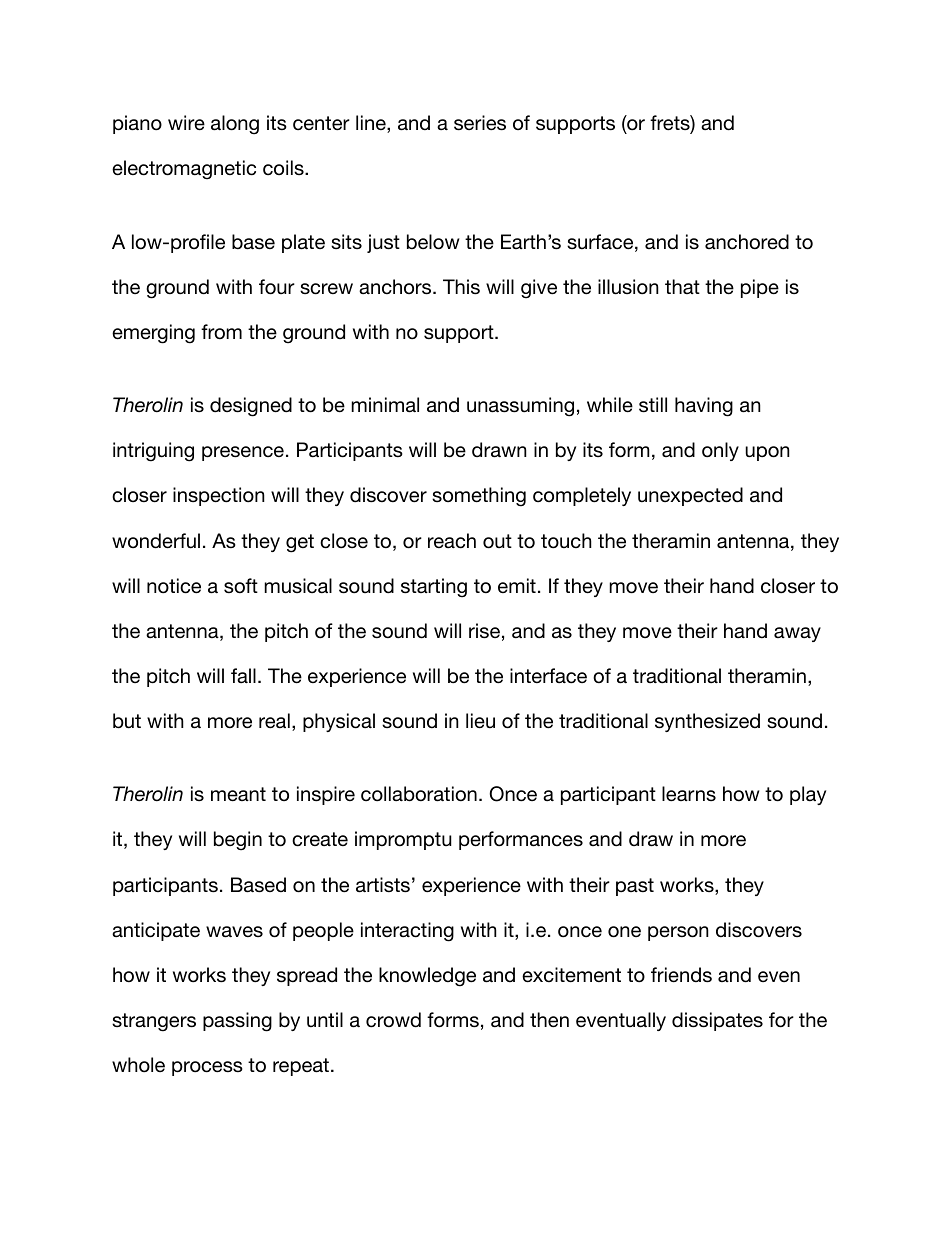  Describe the element at coordinates (274, 721) in the image. I see `real` at that location.
